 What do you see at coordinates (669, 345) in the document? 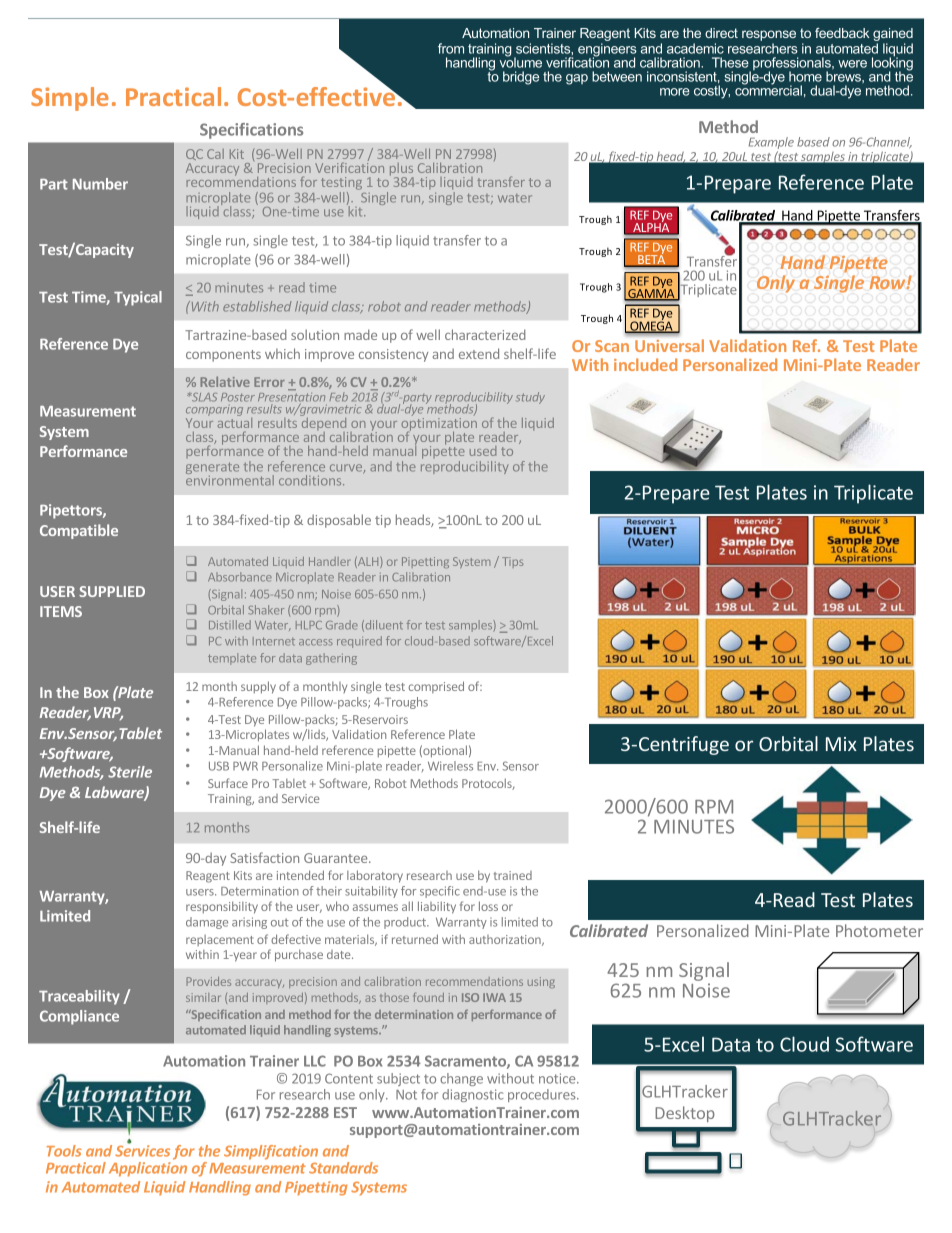
I see `Universal` at bounding box center [669, 345].
